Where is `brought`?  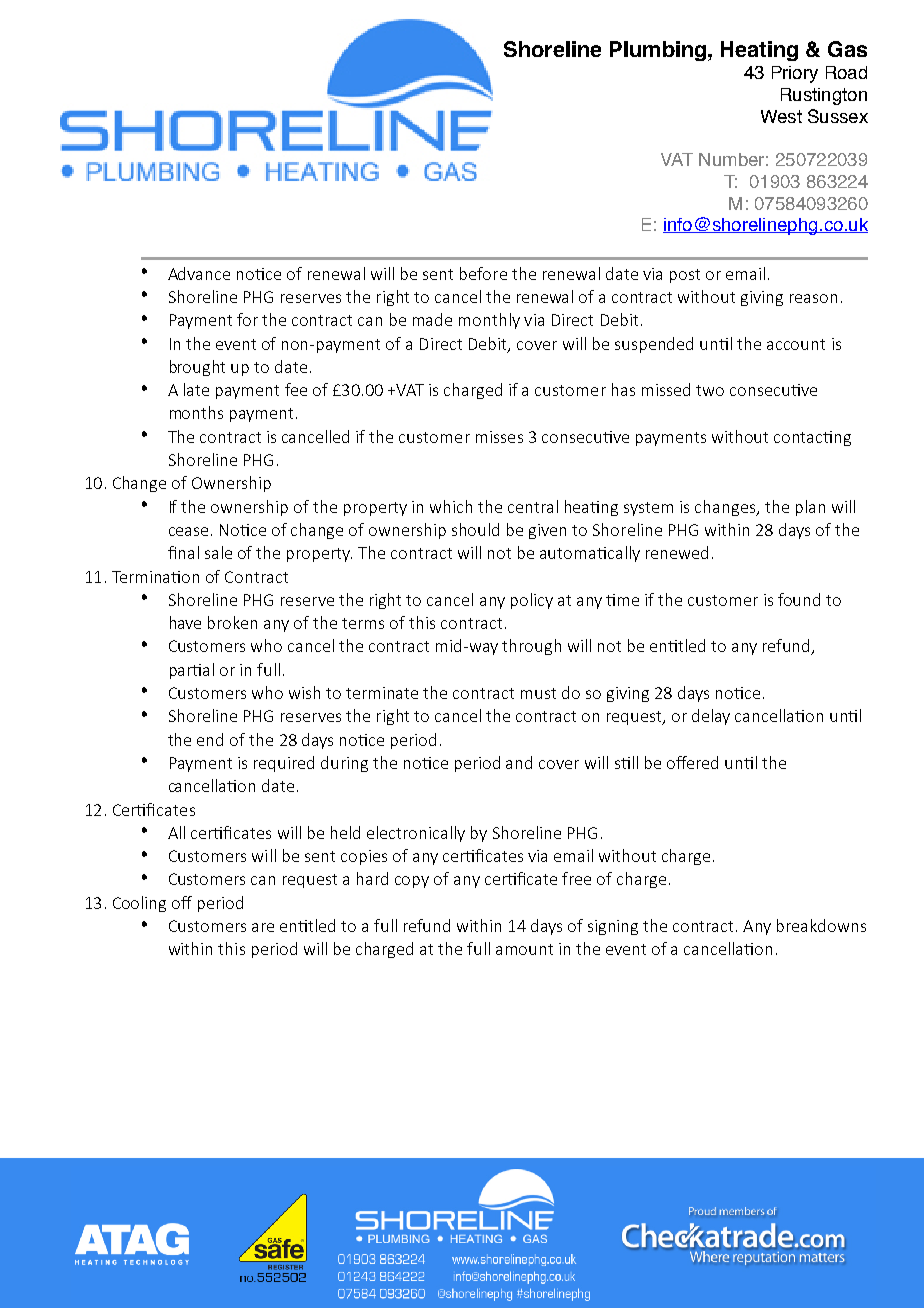
brought is located at coordinates (197, 368).
